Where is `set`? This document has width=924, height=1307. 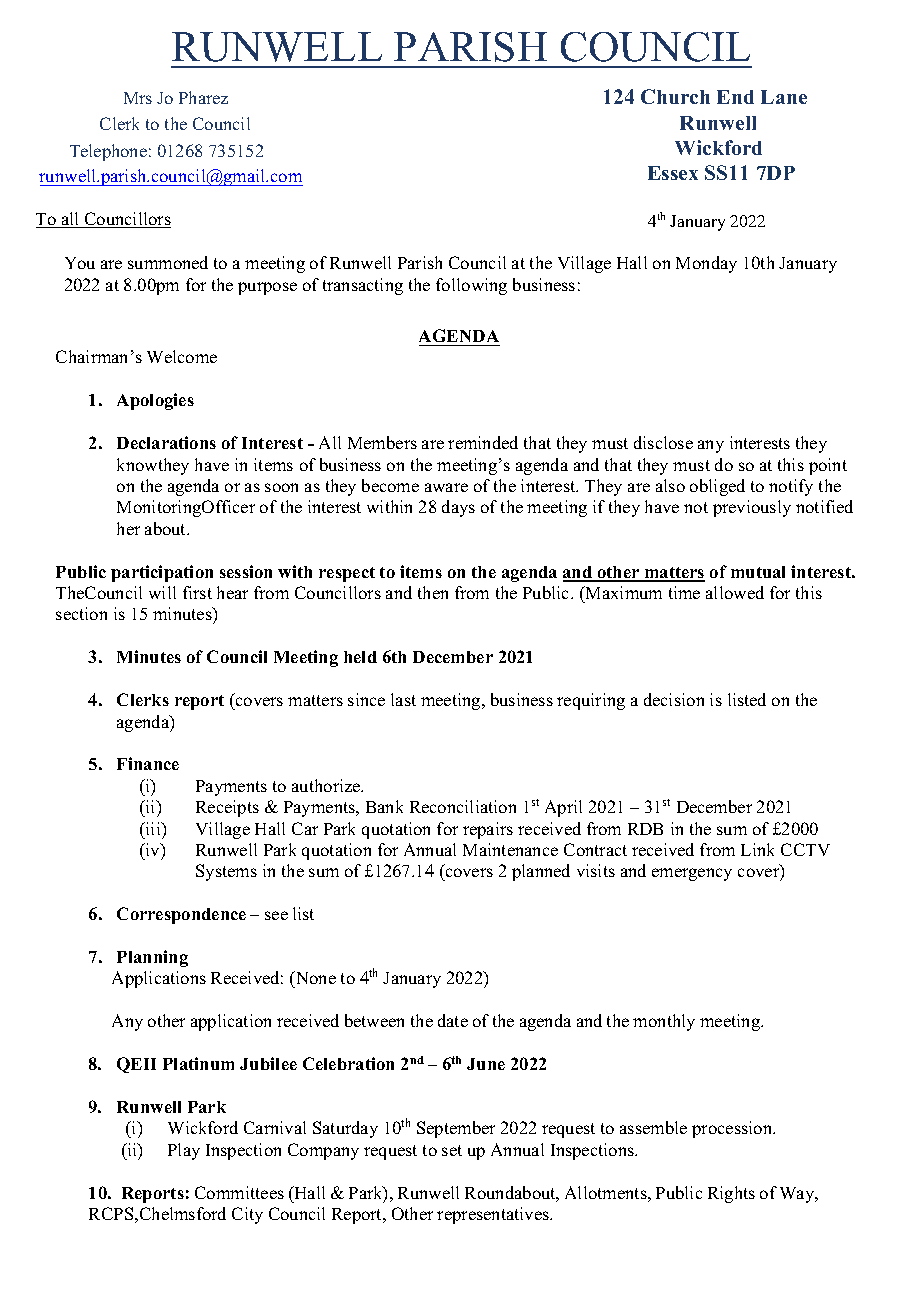 set is located at coordinates (452, 1150).
